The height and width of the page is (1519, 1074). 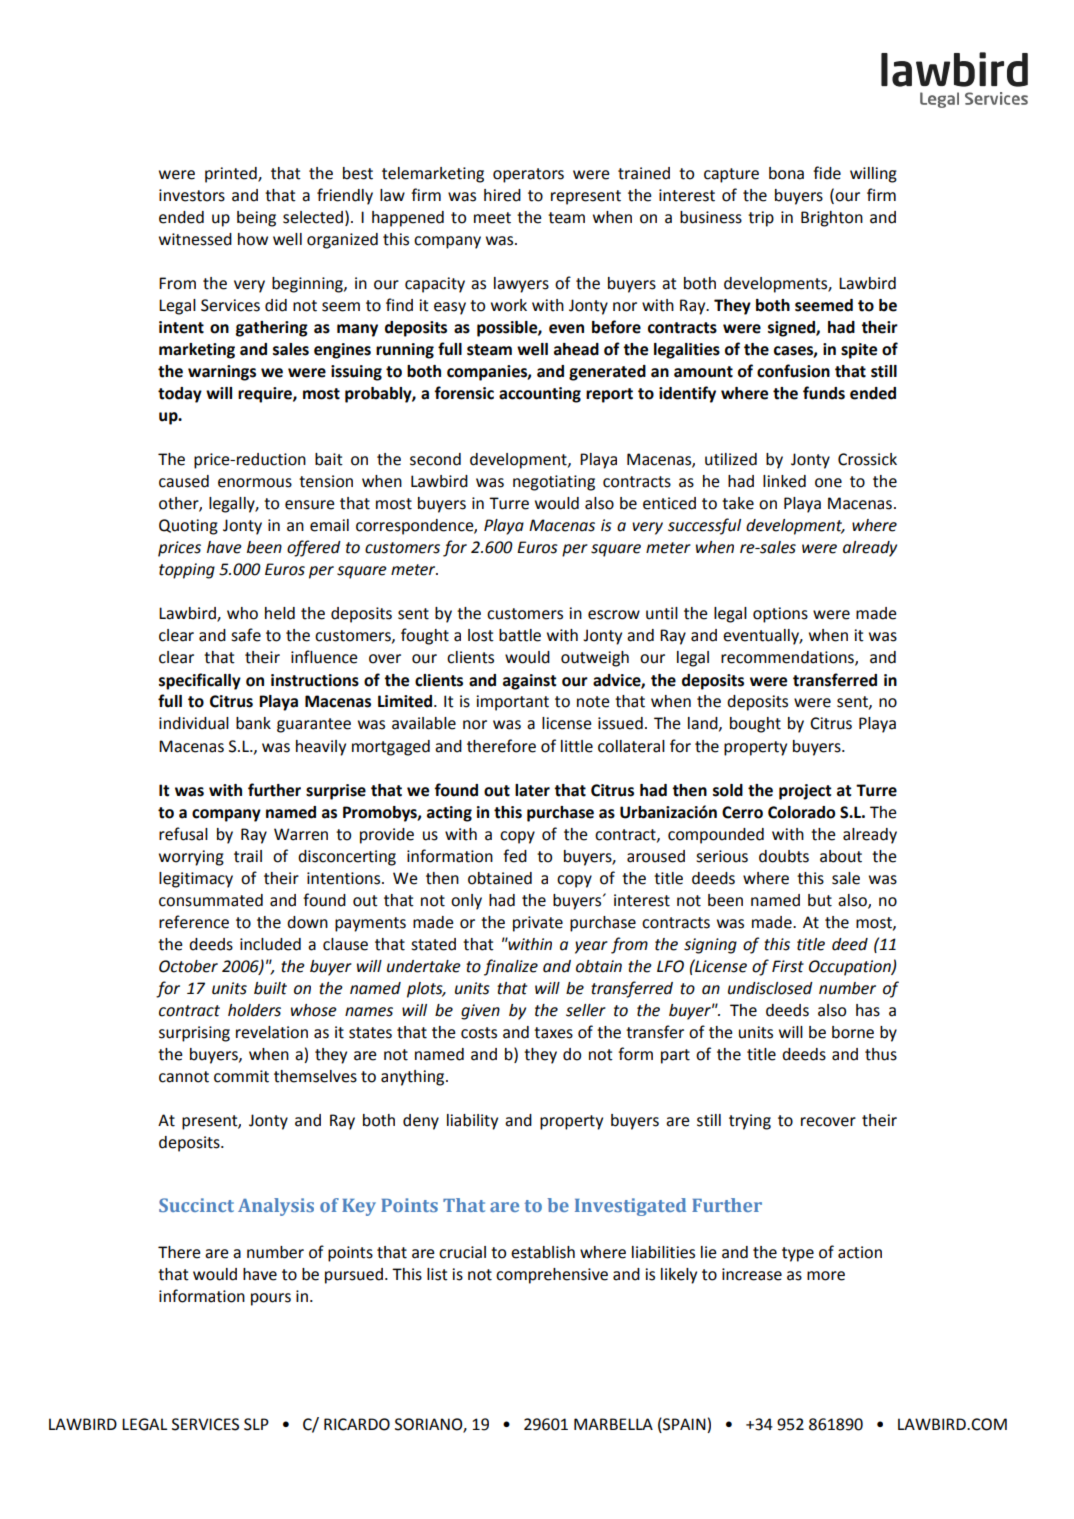 What do you see at coordinates (515, 856) in the page?
I see `fed` at bounding box center [515, 856].
